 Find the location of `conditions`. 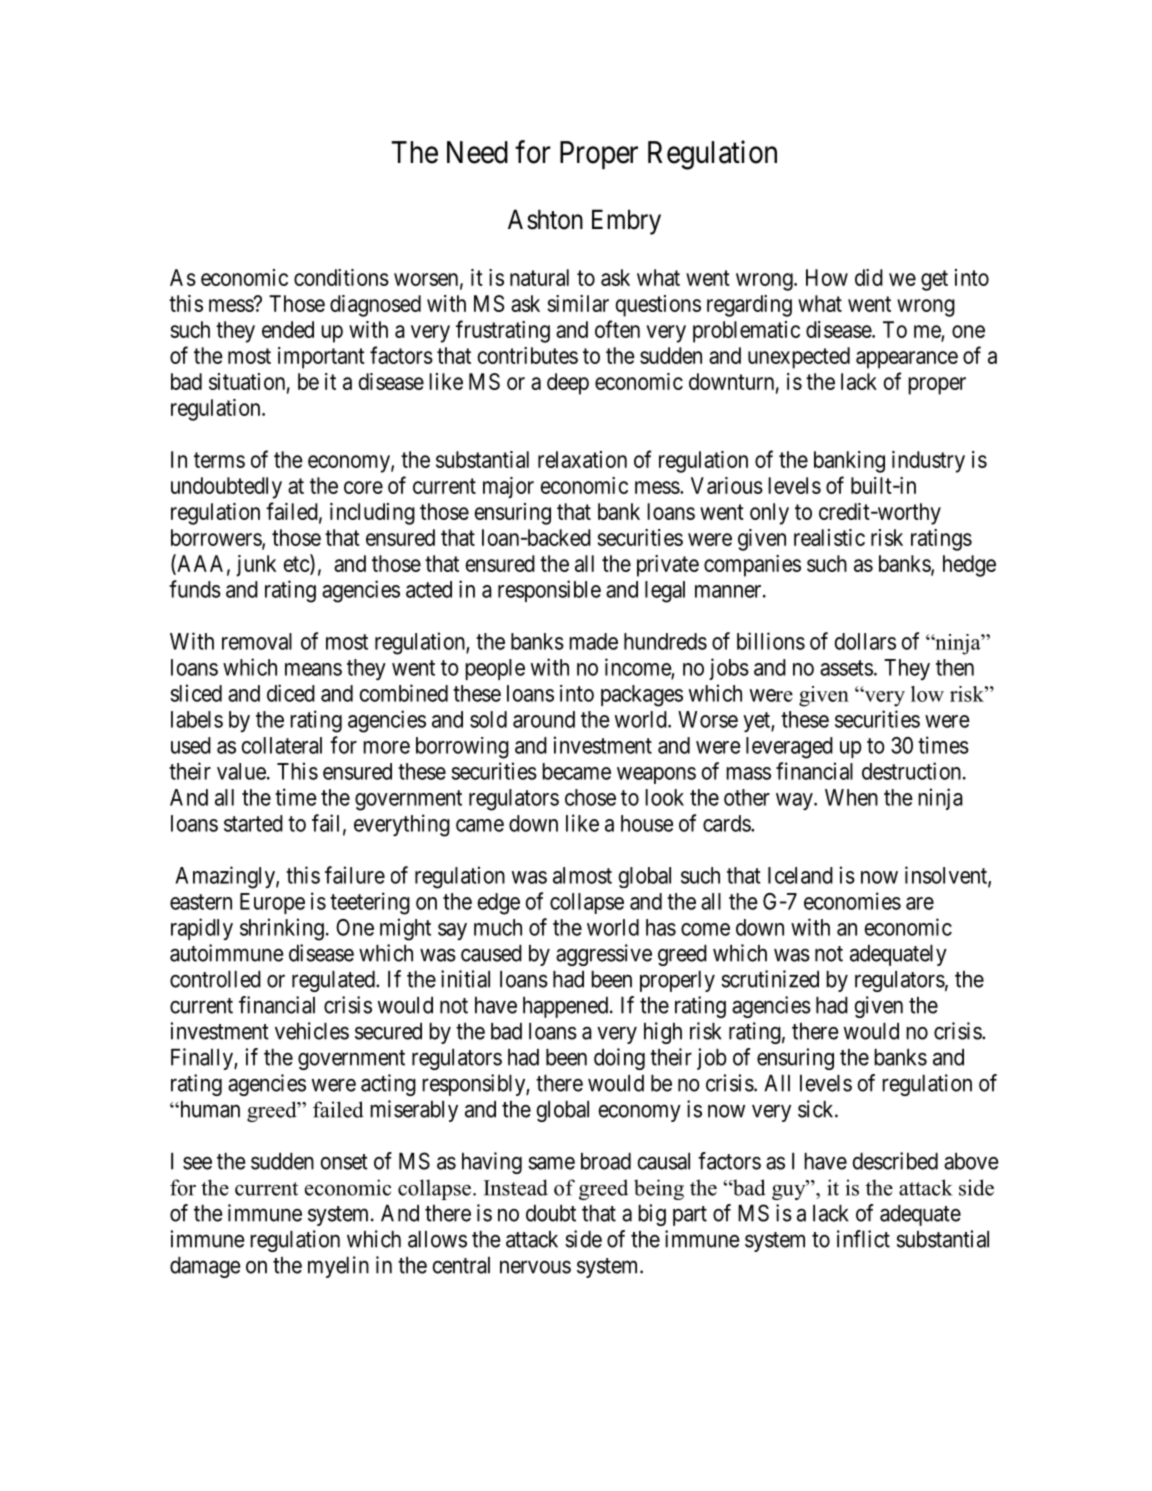

conditions is located at coordinates (341, 277).
